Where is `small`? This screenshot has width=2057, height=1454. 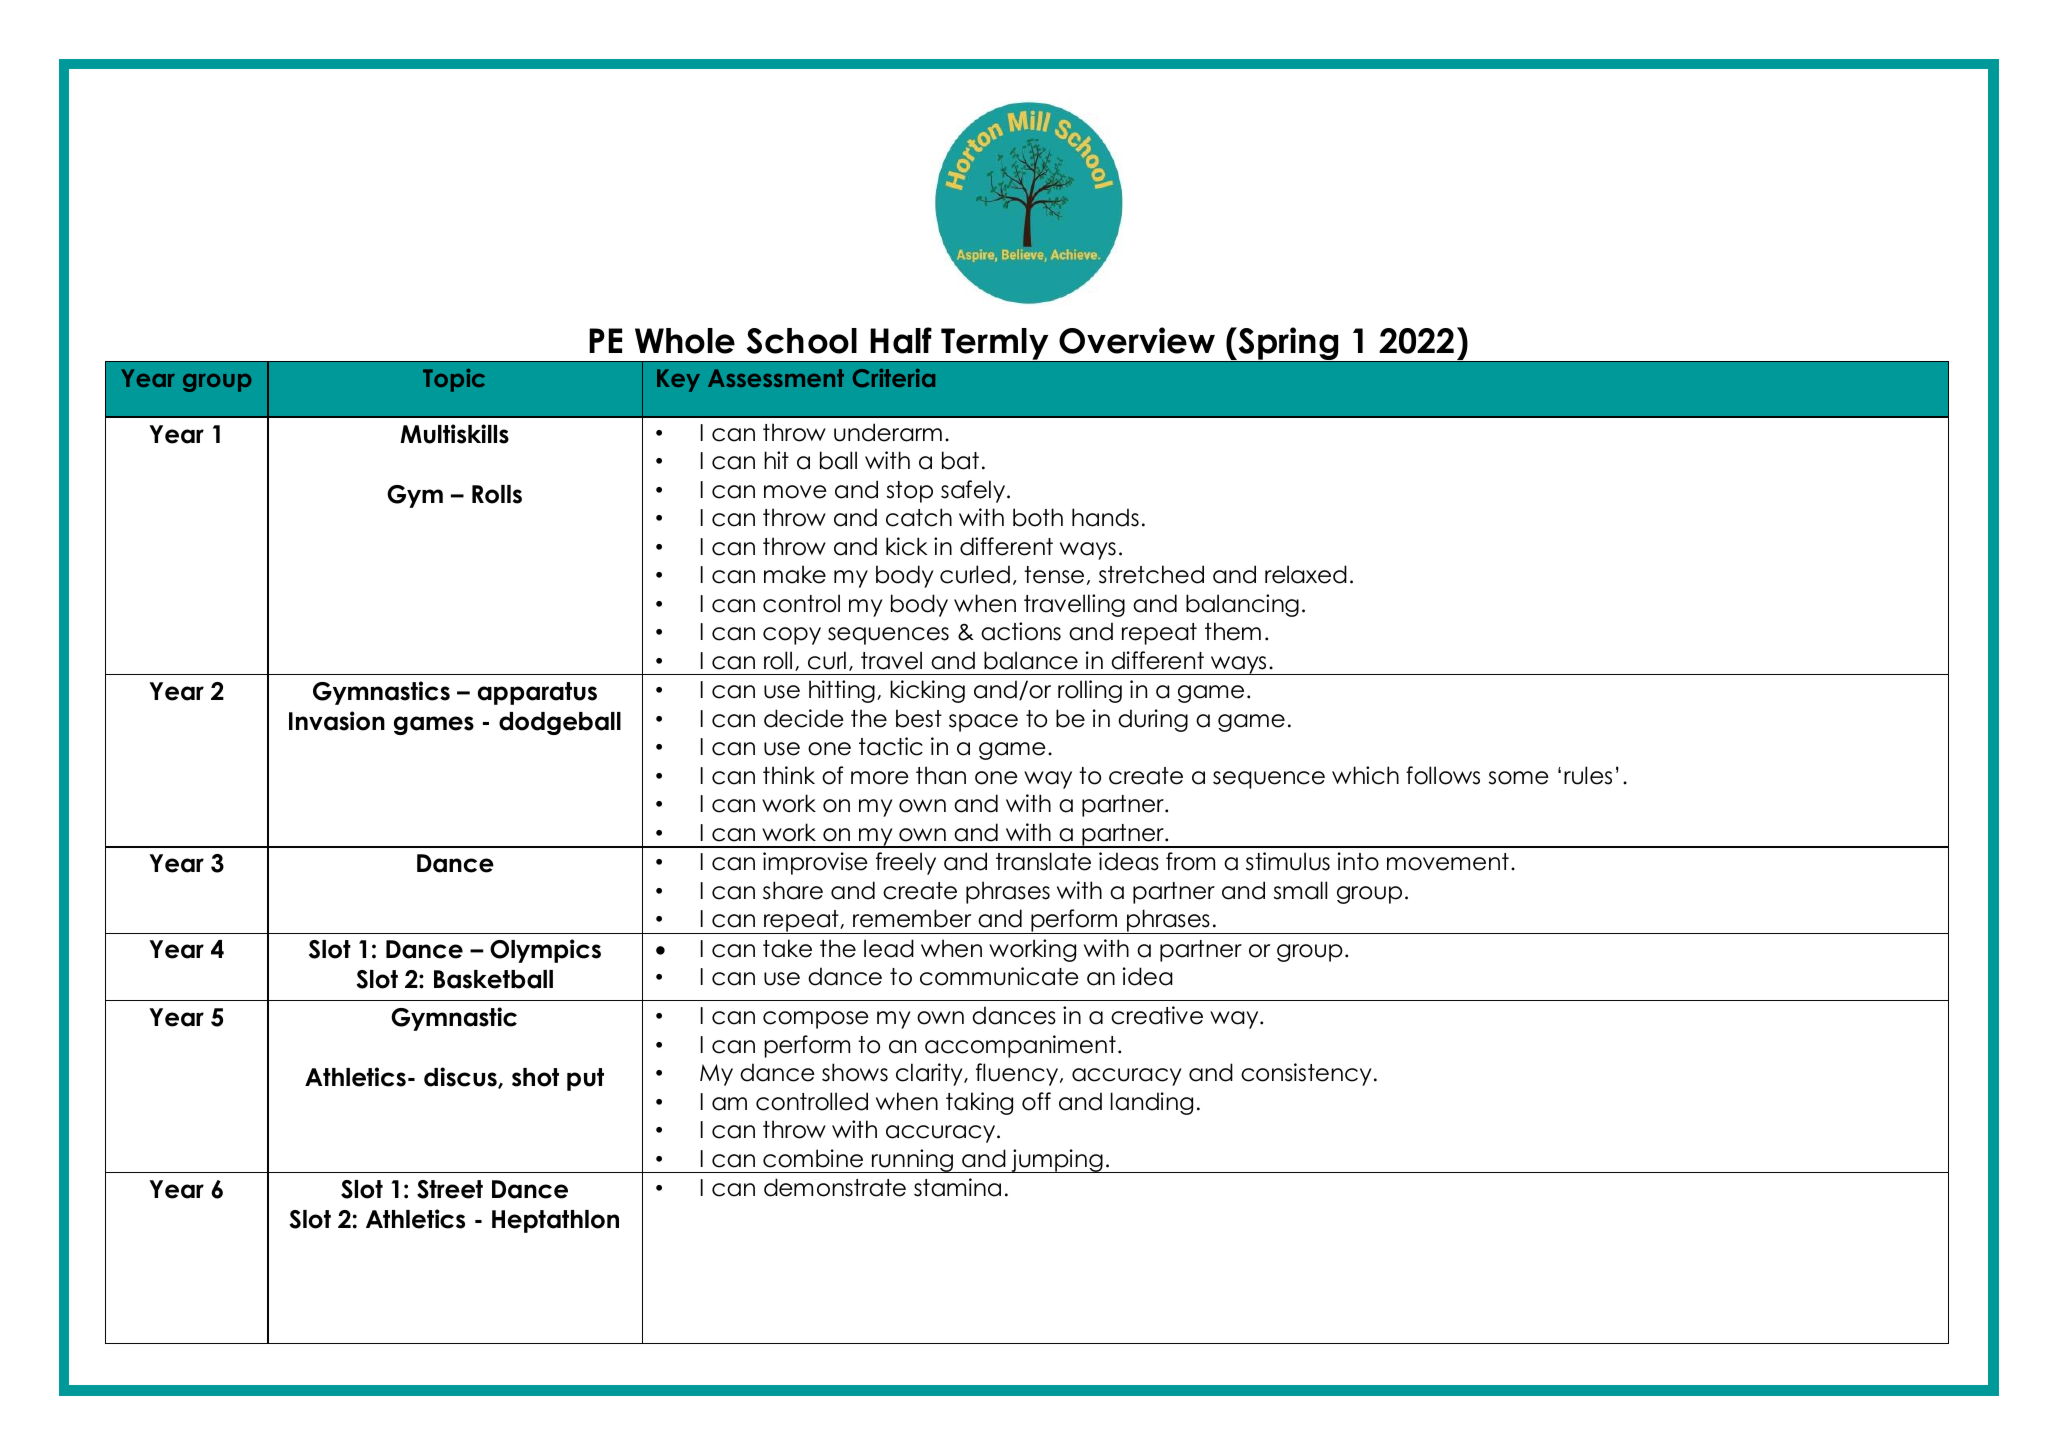
small is located at coordinates (1300, 890).
